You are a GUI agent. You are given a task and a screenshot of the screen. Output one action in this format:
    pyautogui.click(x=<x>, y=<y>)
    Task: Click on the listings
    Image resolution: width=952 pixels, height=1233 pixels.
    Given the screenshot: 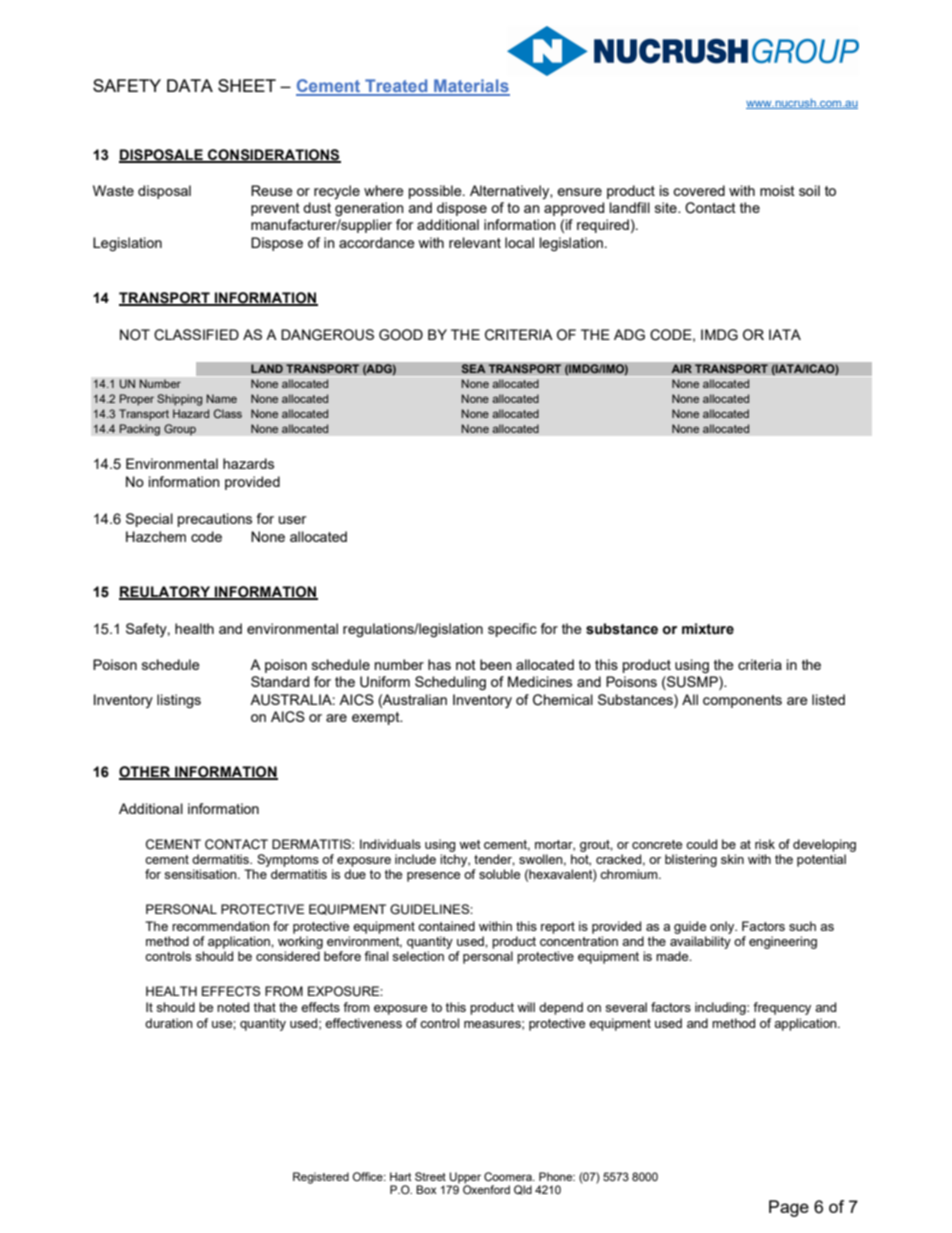 What is the action you would take?
    pyautogui.click(x=179, y=701)
